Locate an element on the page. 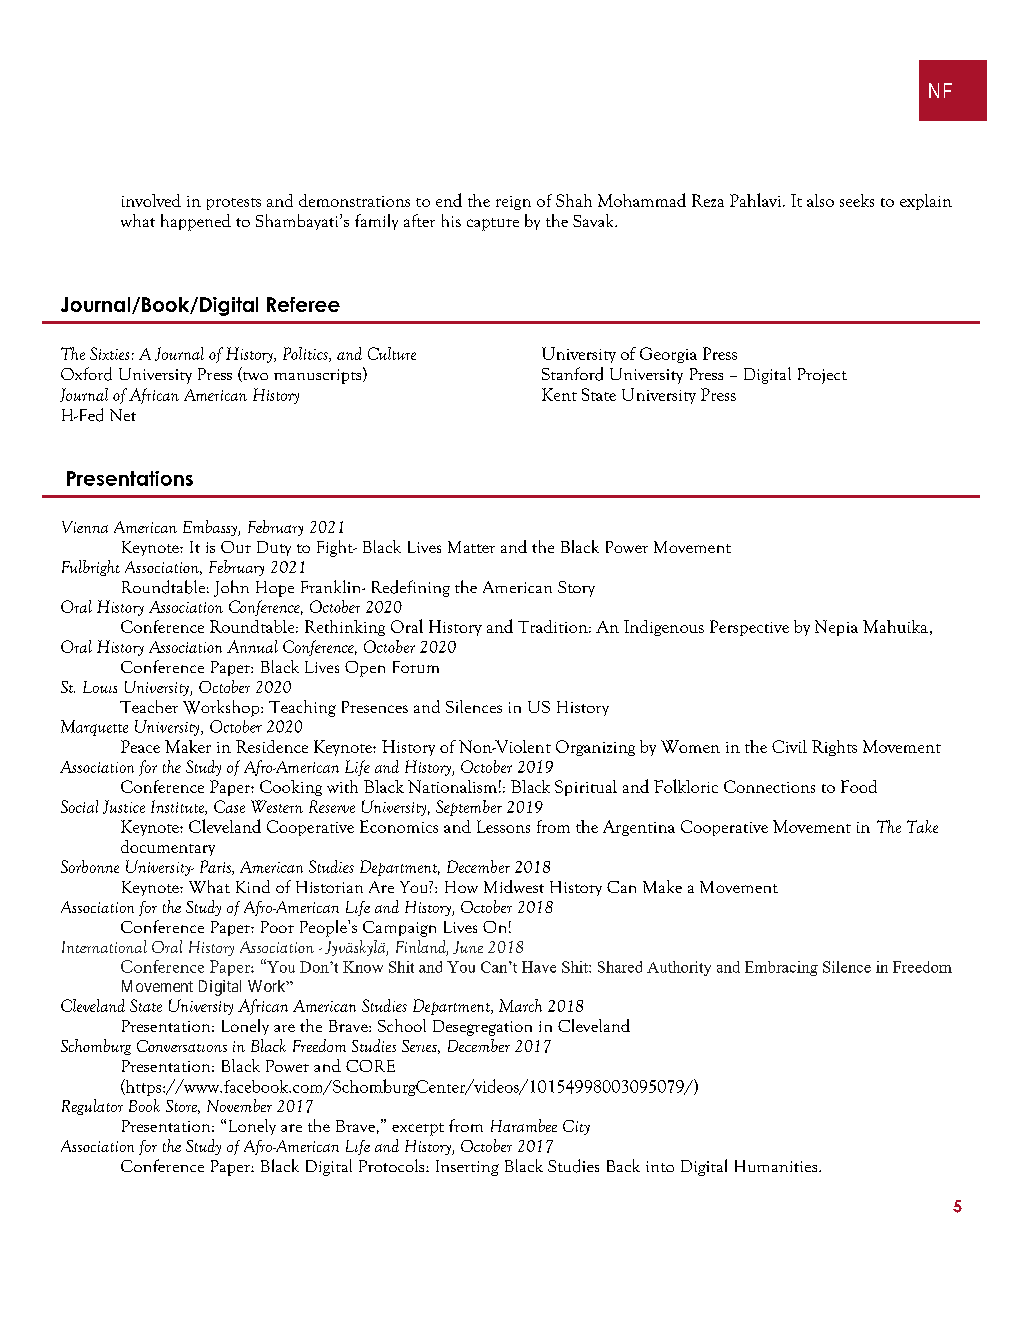 This image has height=1322, width=1022. John is located at coordinates (231, 588).
